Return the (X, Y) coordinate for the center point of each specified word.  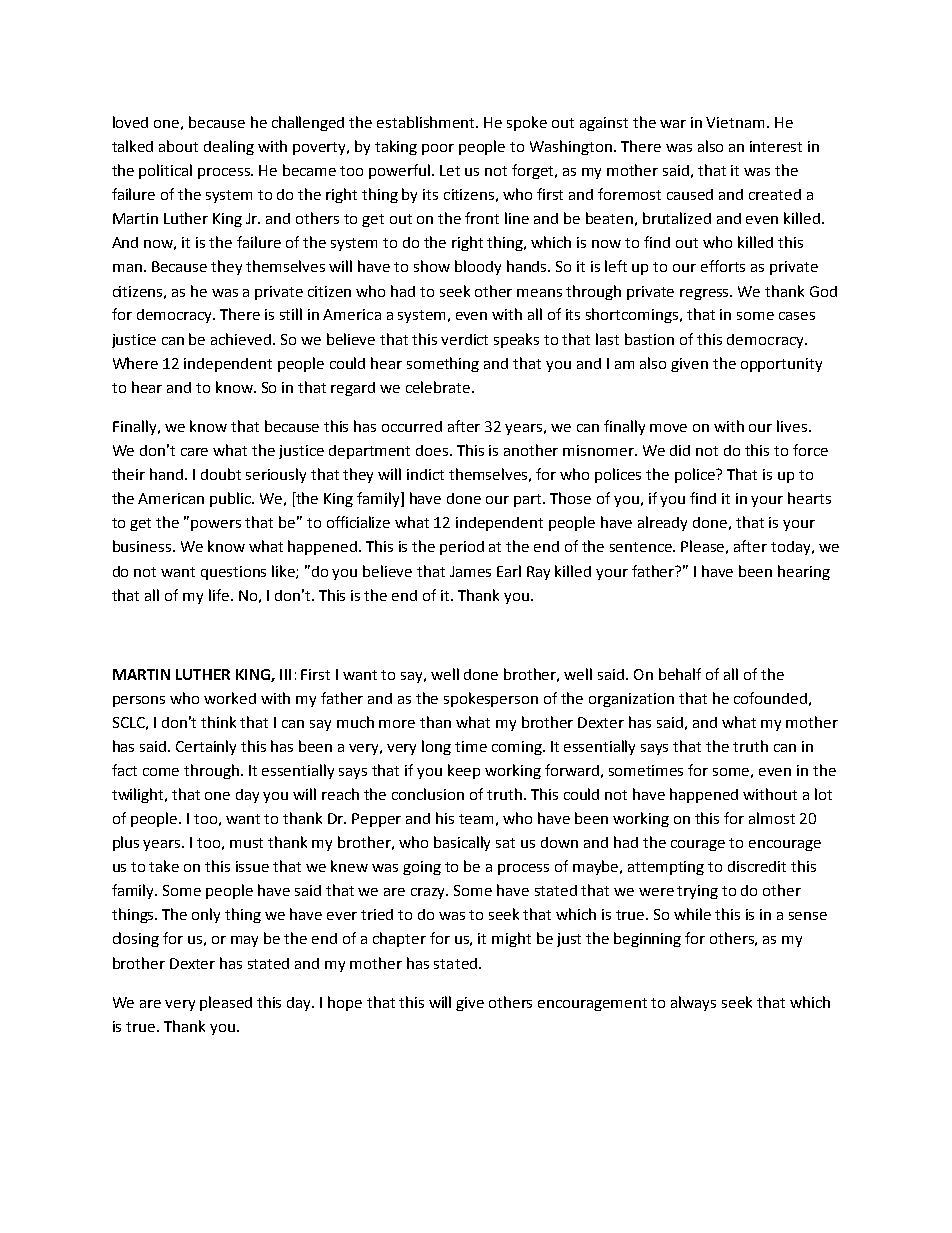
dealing (229, 147)
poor (438, 149)
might (511, 939)
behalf (680, 674)
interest (776, 146)
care (194, 452)
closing (136, 939)
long (436, 747)
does (433, 450)
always (693, 1003)
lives (793, 426)
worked (230, 698)
